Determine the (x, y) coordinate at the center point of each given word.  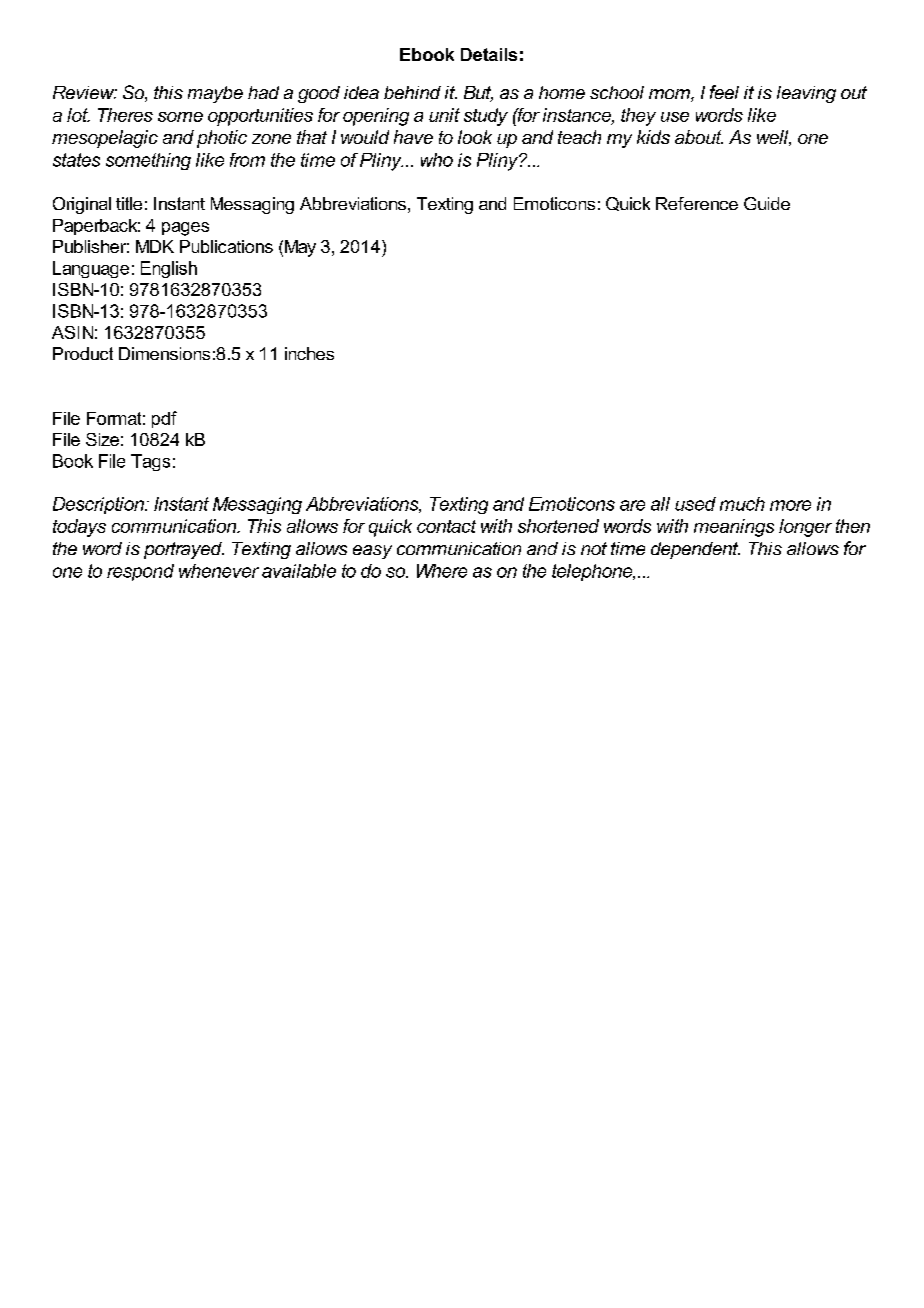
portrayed (184, 550)
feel (724, 92)
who (437, 160)
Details (489, 54)
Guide (767, 203)
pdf (164, 419)
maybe (215, 94)
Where (442, 571)
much (742, 504)
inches (309, 353)
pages (185, 229)
